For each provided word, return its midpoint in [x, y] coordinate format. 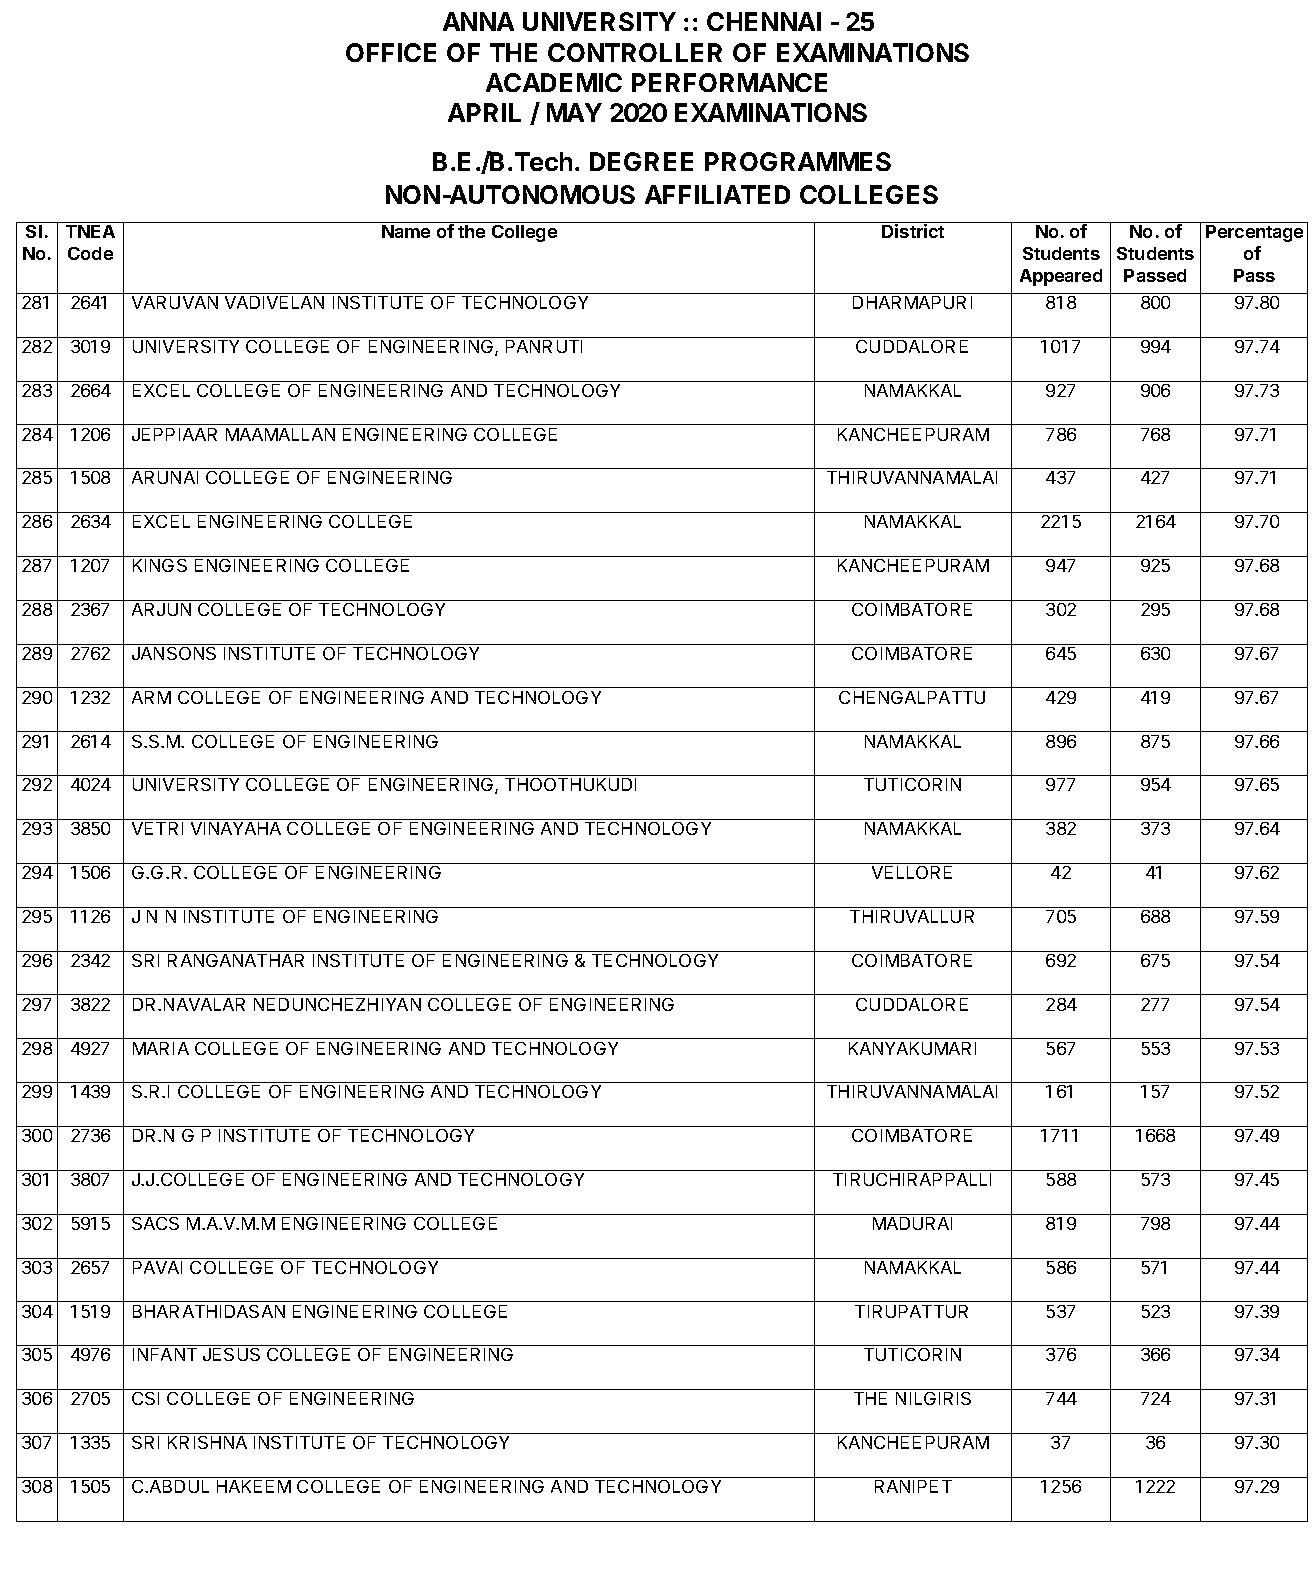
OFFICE [391, 52]
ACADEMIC [554, 82]
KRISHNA [207, 1442]
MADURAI [912, 1223]
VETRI [157, 828]
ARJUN [161, 609]
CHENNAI [764, 21]
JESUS [231, 1354]
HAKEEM [254, 1486]
